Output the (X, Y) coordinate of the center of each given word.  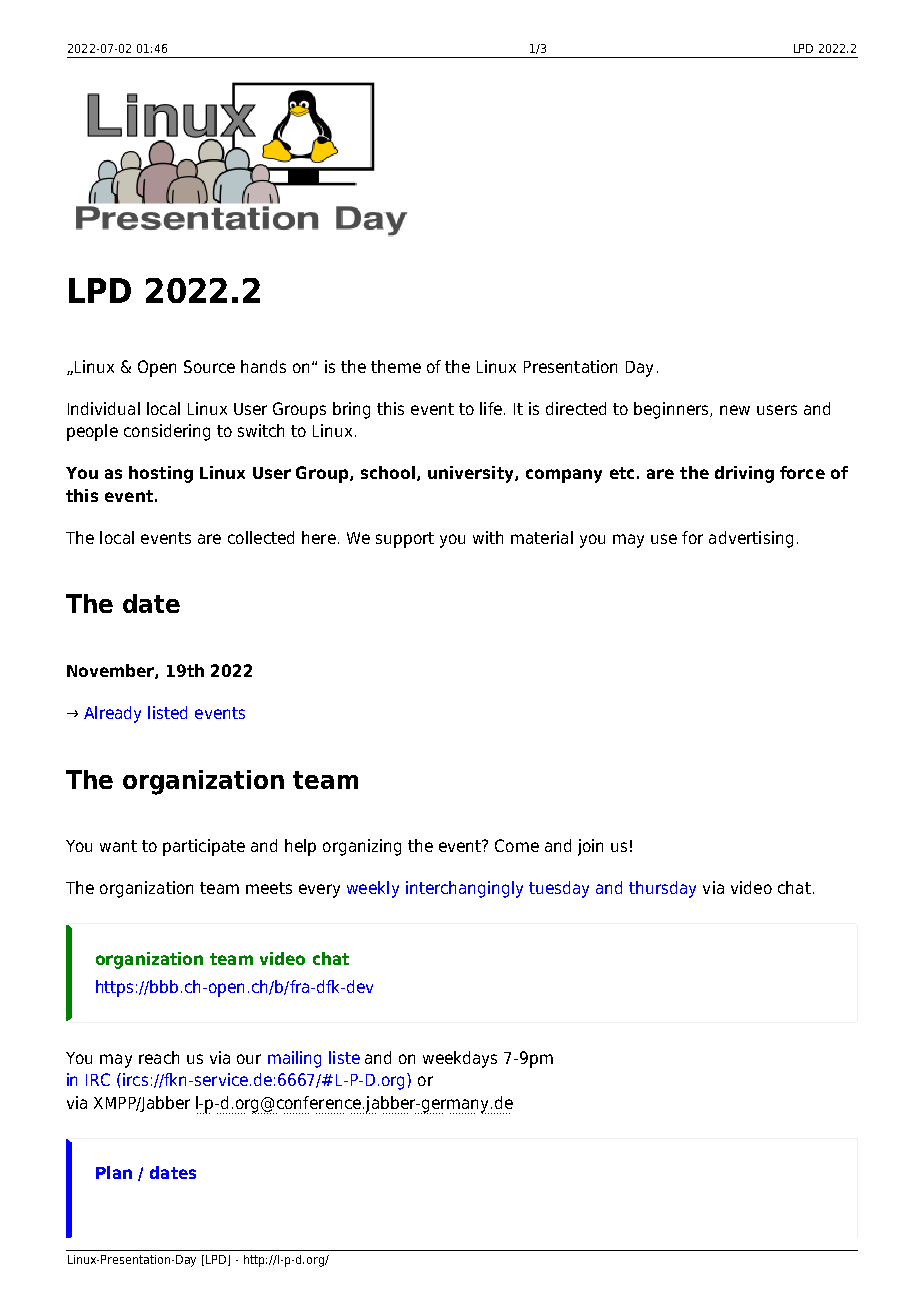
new (735, 410)
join (590, 847)
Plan (114, 1172)
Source (209, 366)
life (491, 408)
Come (517, 845)
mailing (294, 1059)
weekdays (460, 1059)
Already (112, 714)
